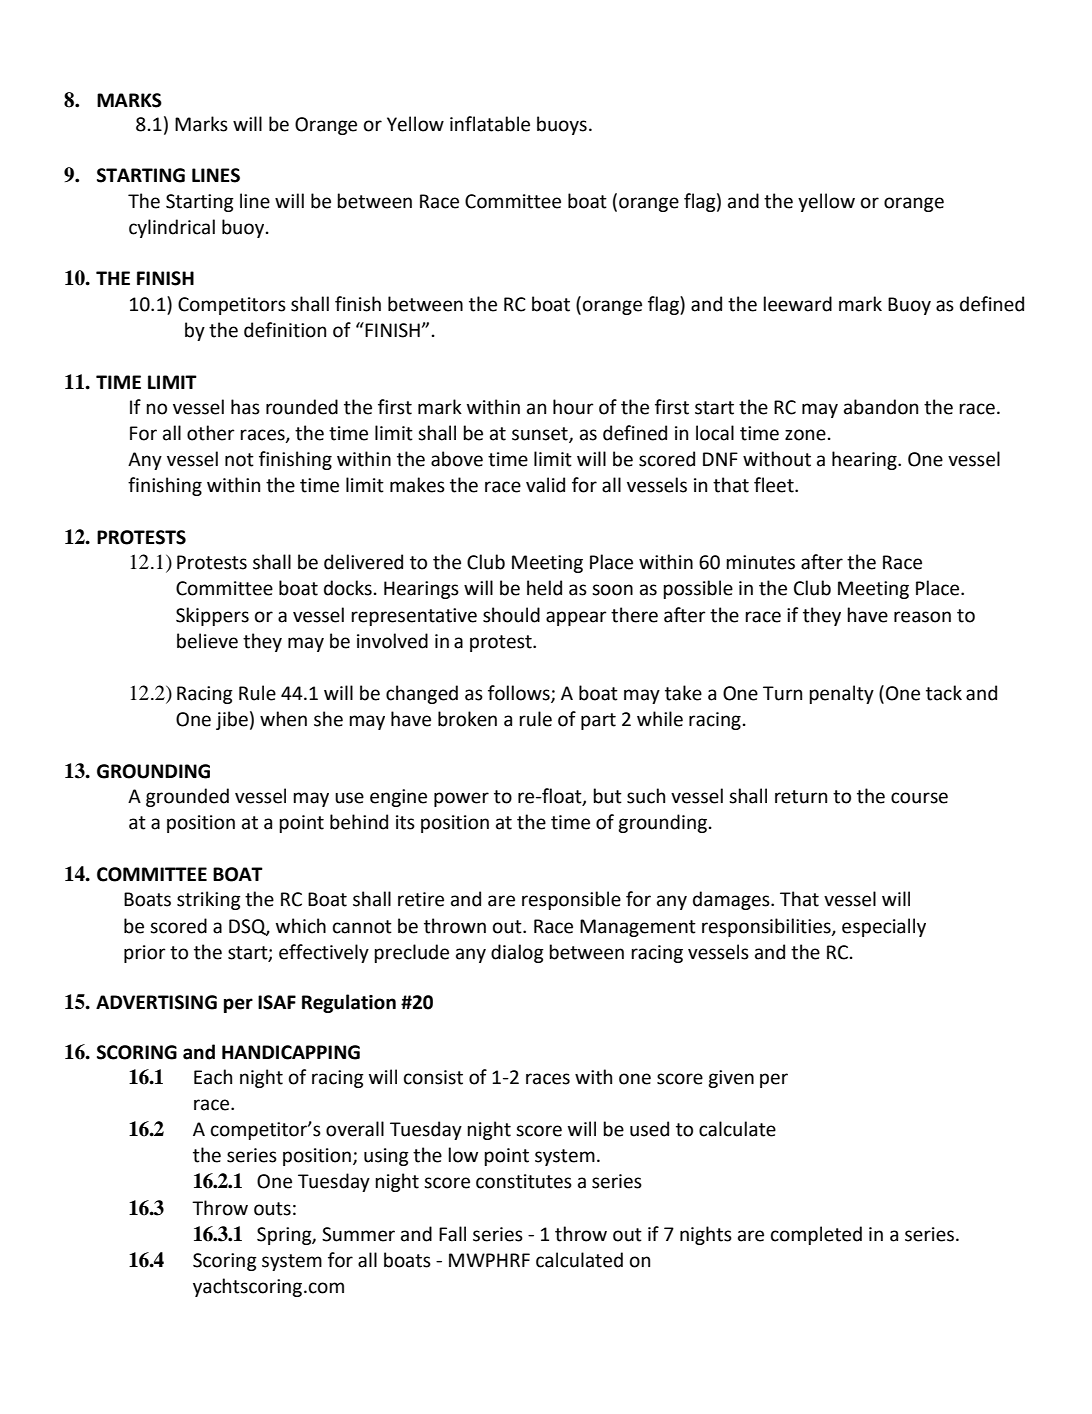 Image resolution: width=1092 pixels, height=1414 pixels. I want to click on abandon, so click(881, 407).
